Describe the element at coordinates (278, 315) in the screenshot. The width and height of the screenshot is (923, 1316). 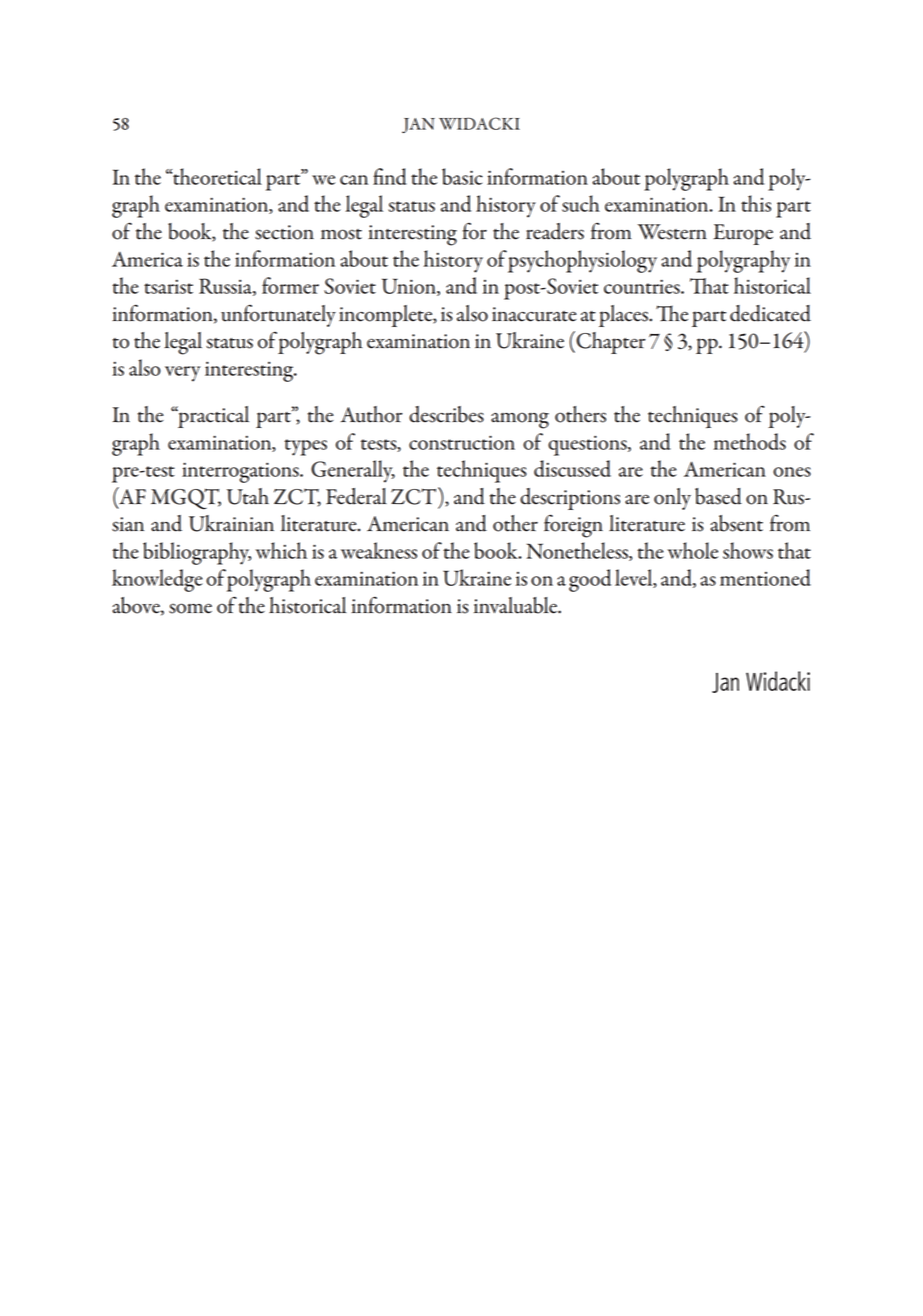
I see `unfortunately` at that location.
